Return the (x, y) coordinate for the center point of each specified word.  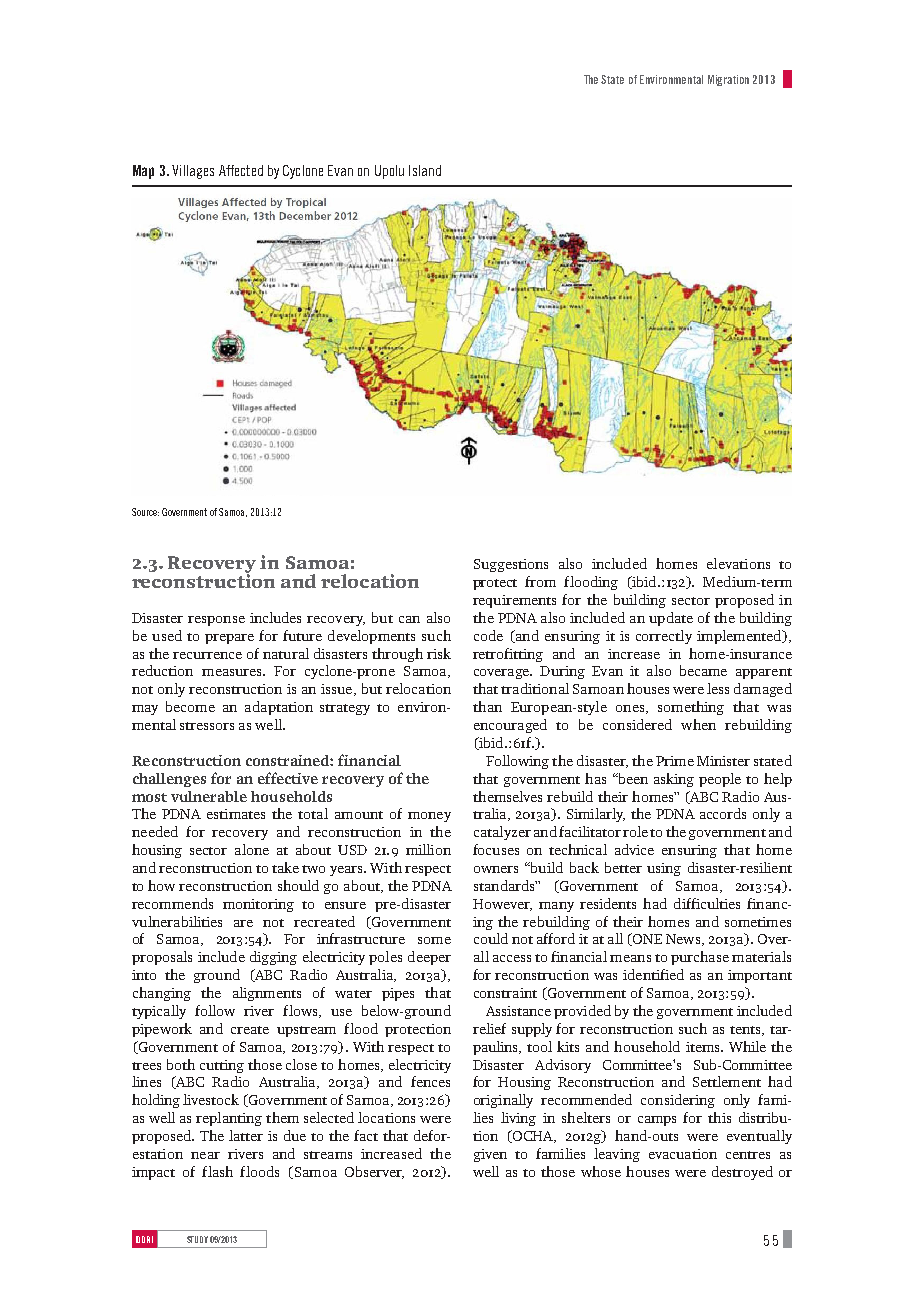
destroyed (742, 1173)
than (487, 706)
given (490, 1155)
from (540, 581)
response (216, 621)
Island (425, 170)
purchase (700, 958)
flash (217, 1171)
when (698, 724)
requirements (514, 601)
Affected (241, 170)
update (671, 619)
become (190, 706)
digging (273, 958)
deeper (429, 958)
